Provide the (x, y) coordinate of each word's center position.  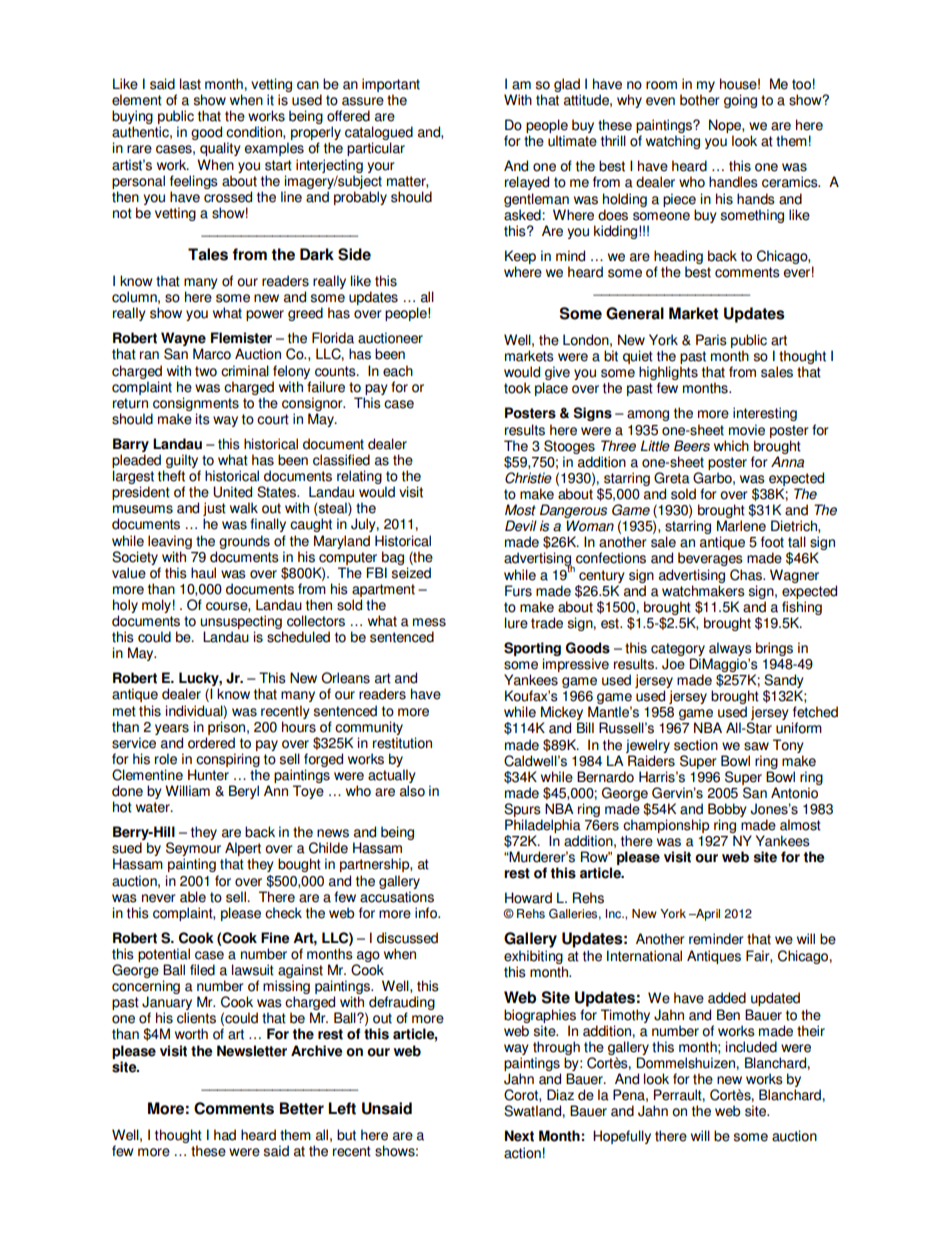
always (730, 649)
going (740, 101)
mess (429, 622)
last (190, 84)
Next (519, 1136)
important (391, 85)
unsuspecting (241, 622)
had (225, 1135)
